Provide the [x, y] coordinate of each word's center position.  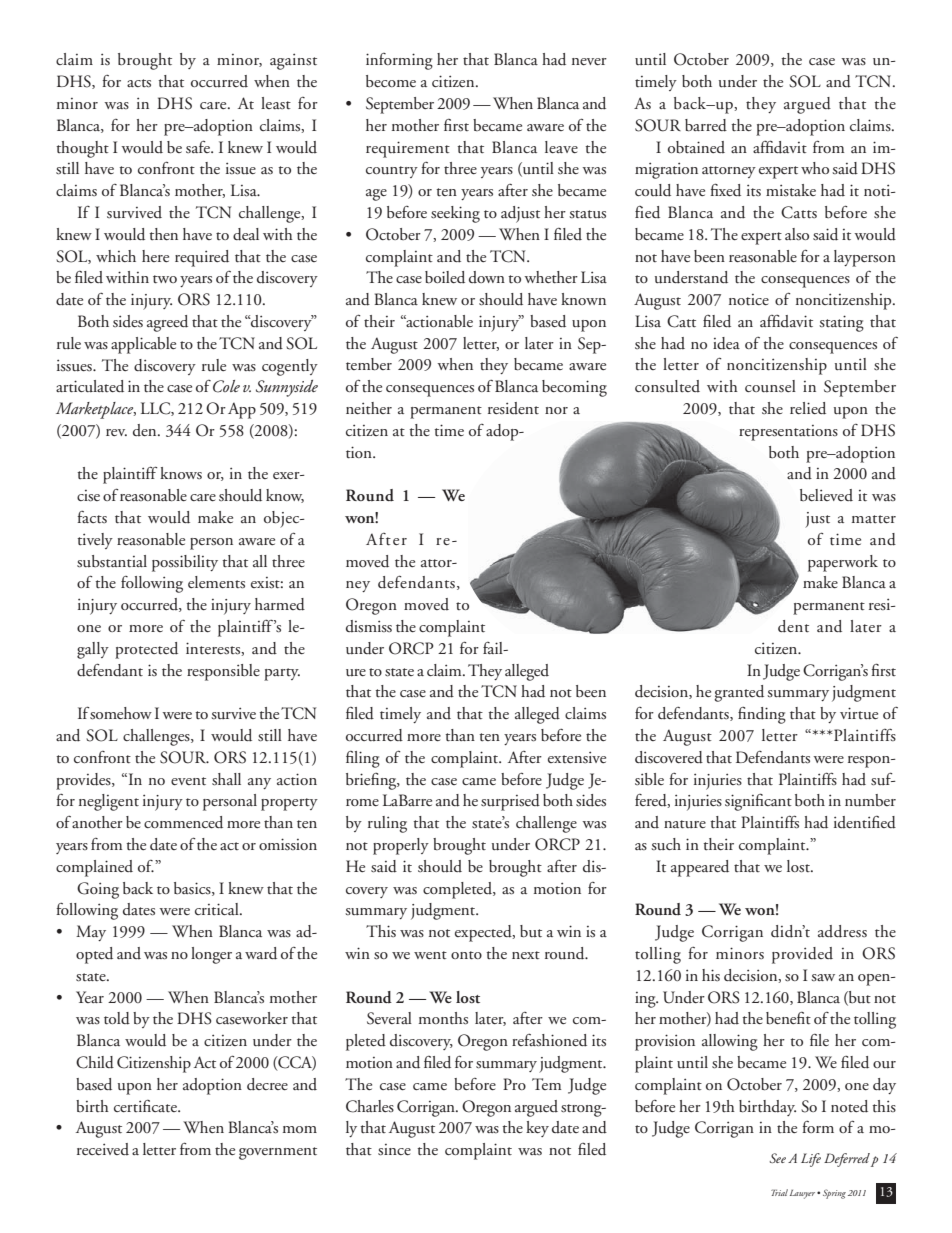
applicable [143, 345]
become [391, 81]
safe [199, 146]
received [103, 1149]
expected [484, 933]
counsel [770, 386]
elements [216, 582]
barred [706, 125]
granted [739, 693]
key [537, 1129]
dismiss [369, 626]
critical [218, 909]
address [842, 931]
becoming [574, 388]
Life [811, 1160]
